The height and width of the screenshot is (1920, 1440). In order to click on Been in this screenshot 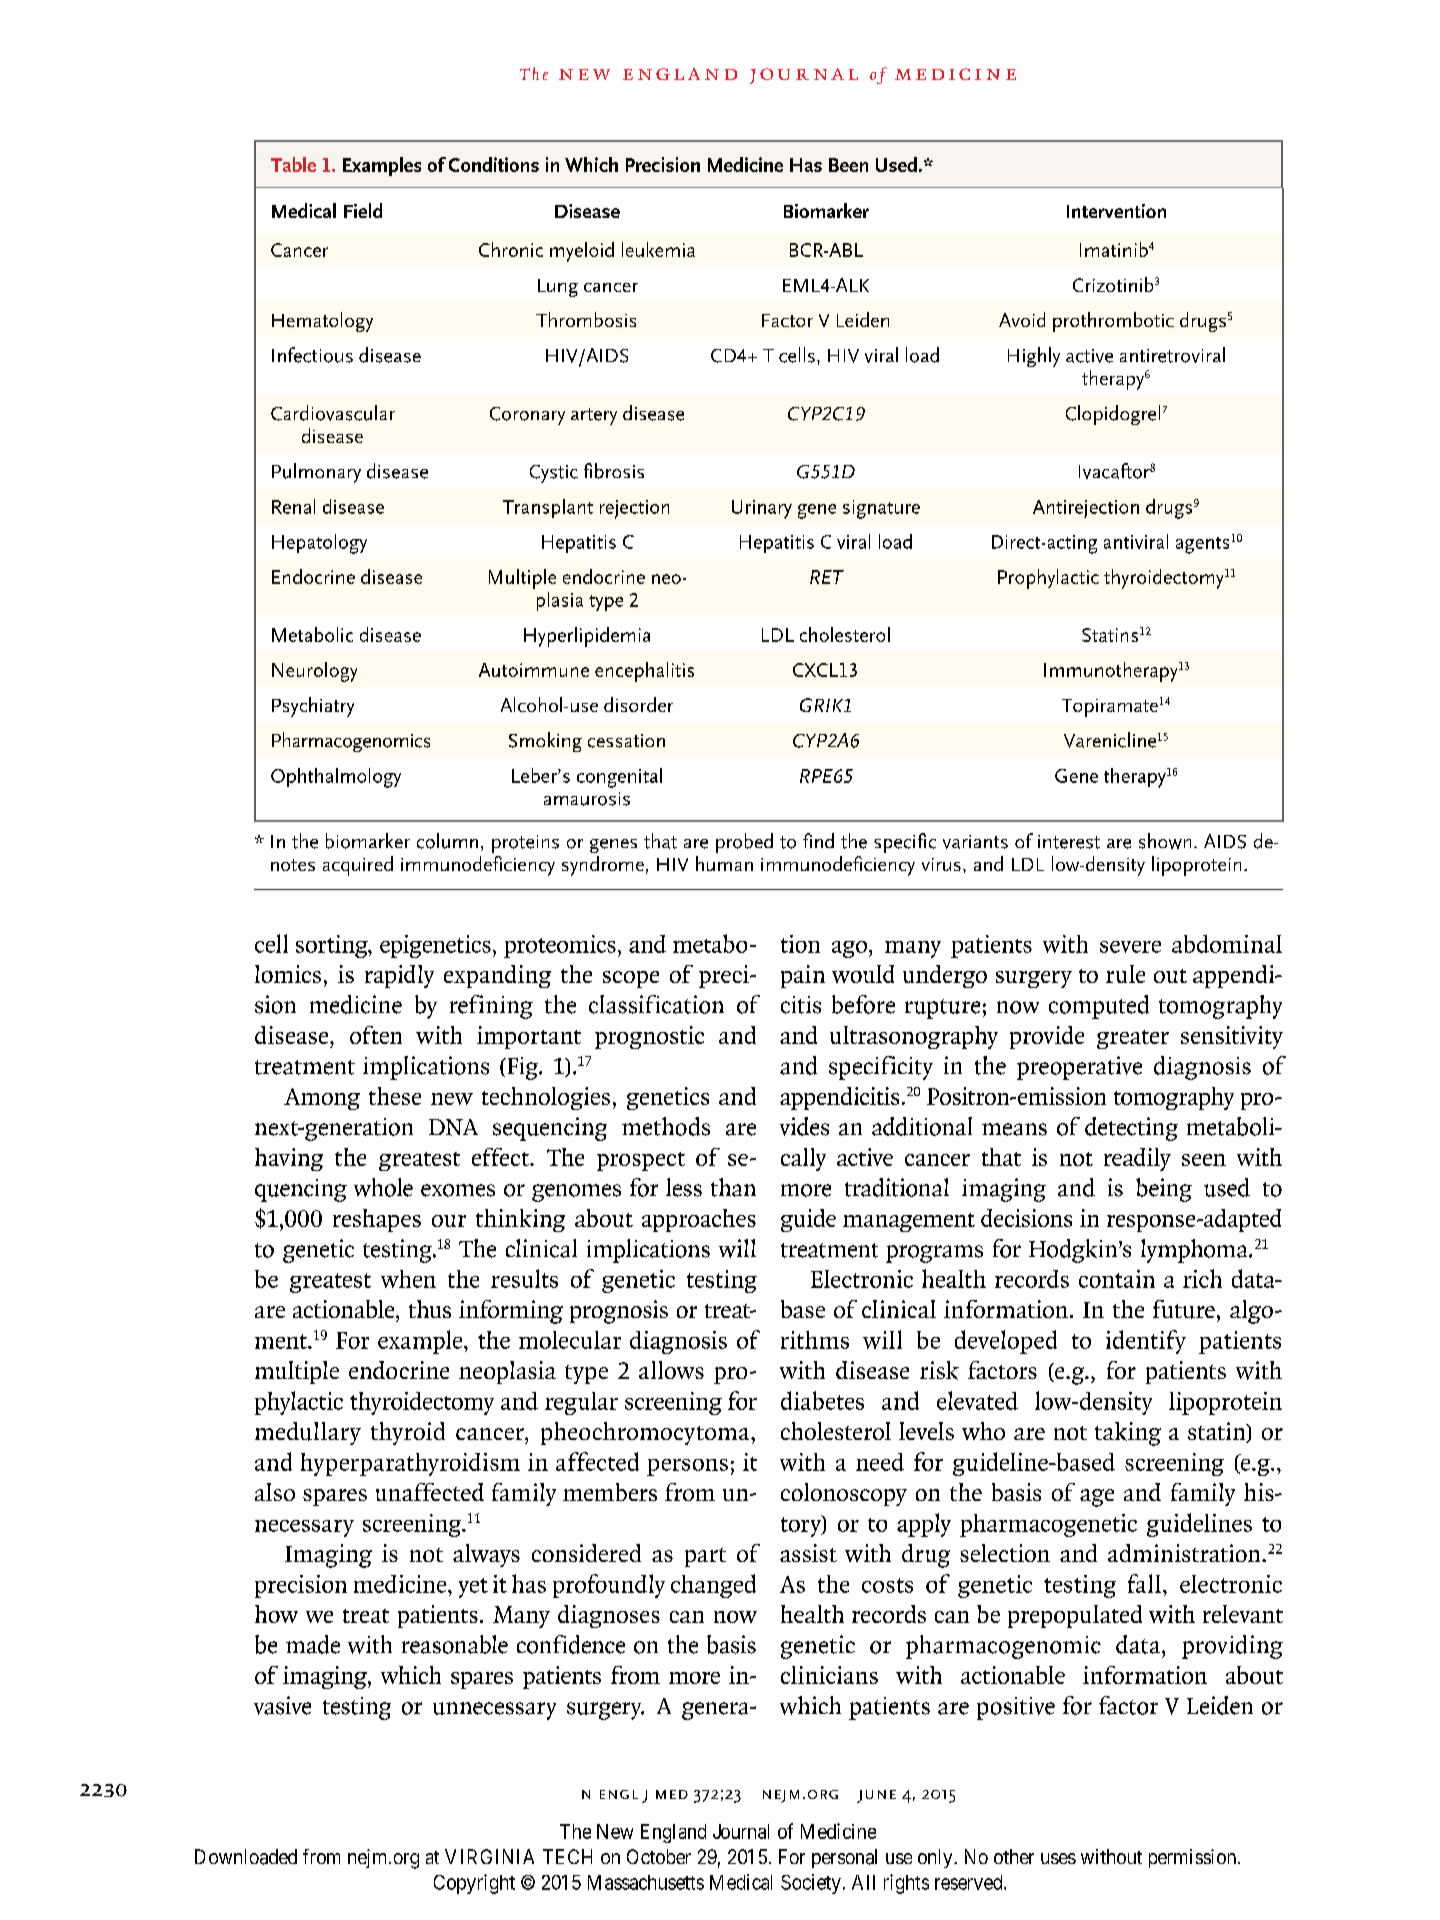, I will do `click(848, 165)`.
